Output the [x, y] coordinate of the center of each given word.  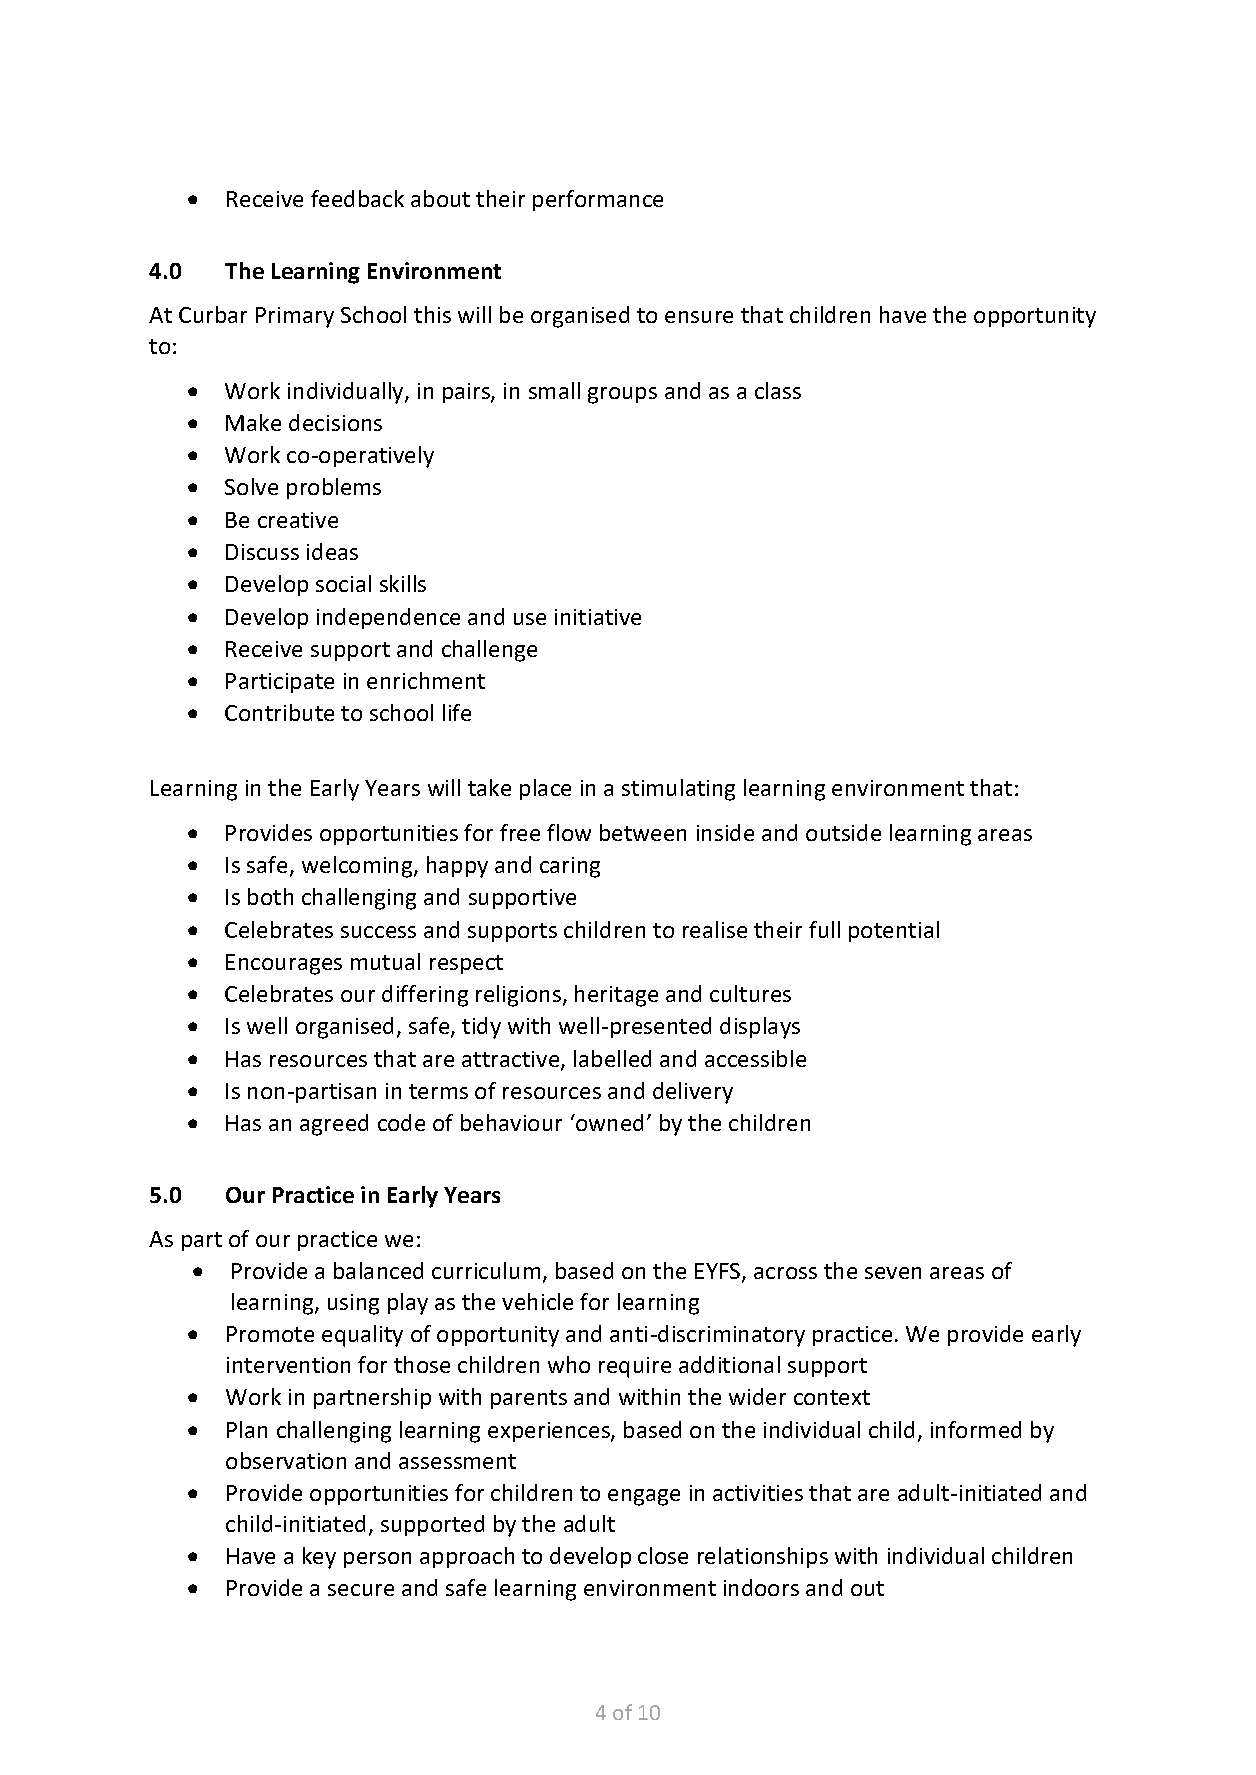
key [319, 1558]
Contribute [279, 712]
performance [598, 200]
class [778, 390]
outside [843, 832]
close [663, 1555]
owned [608, 1122]
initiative [598, 617]
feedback [357, 198]
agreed [334, 1125]
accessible [755, 1058]
